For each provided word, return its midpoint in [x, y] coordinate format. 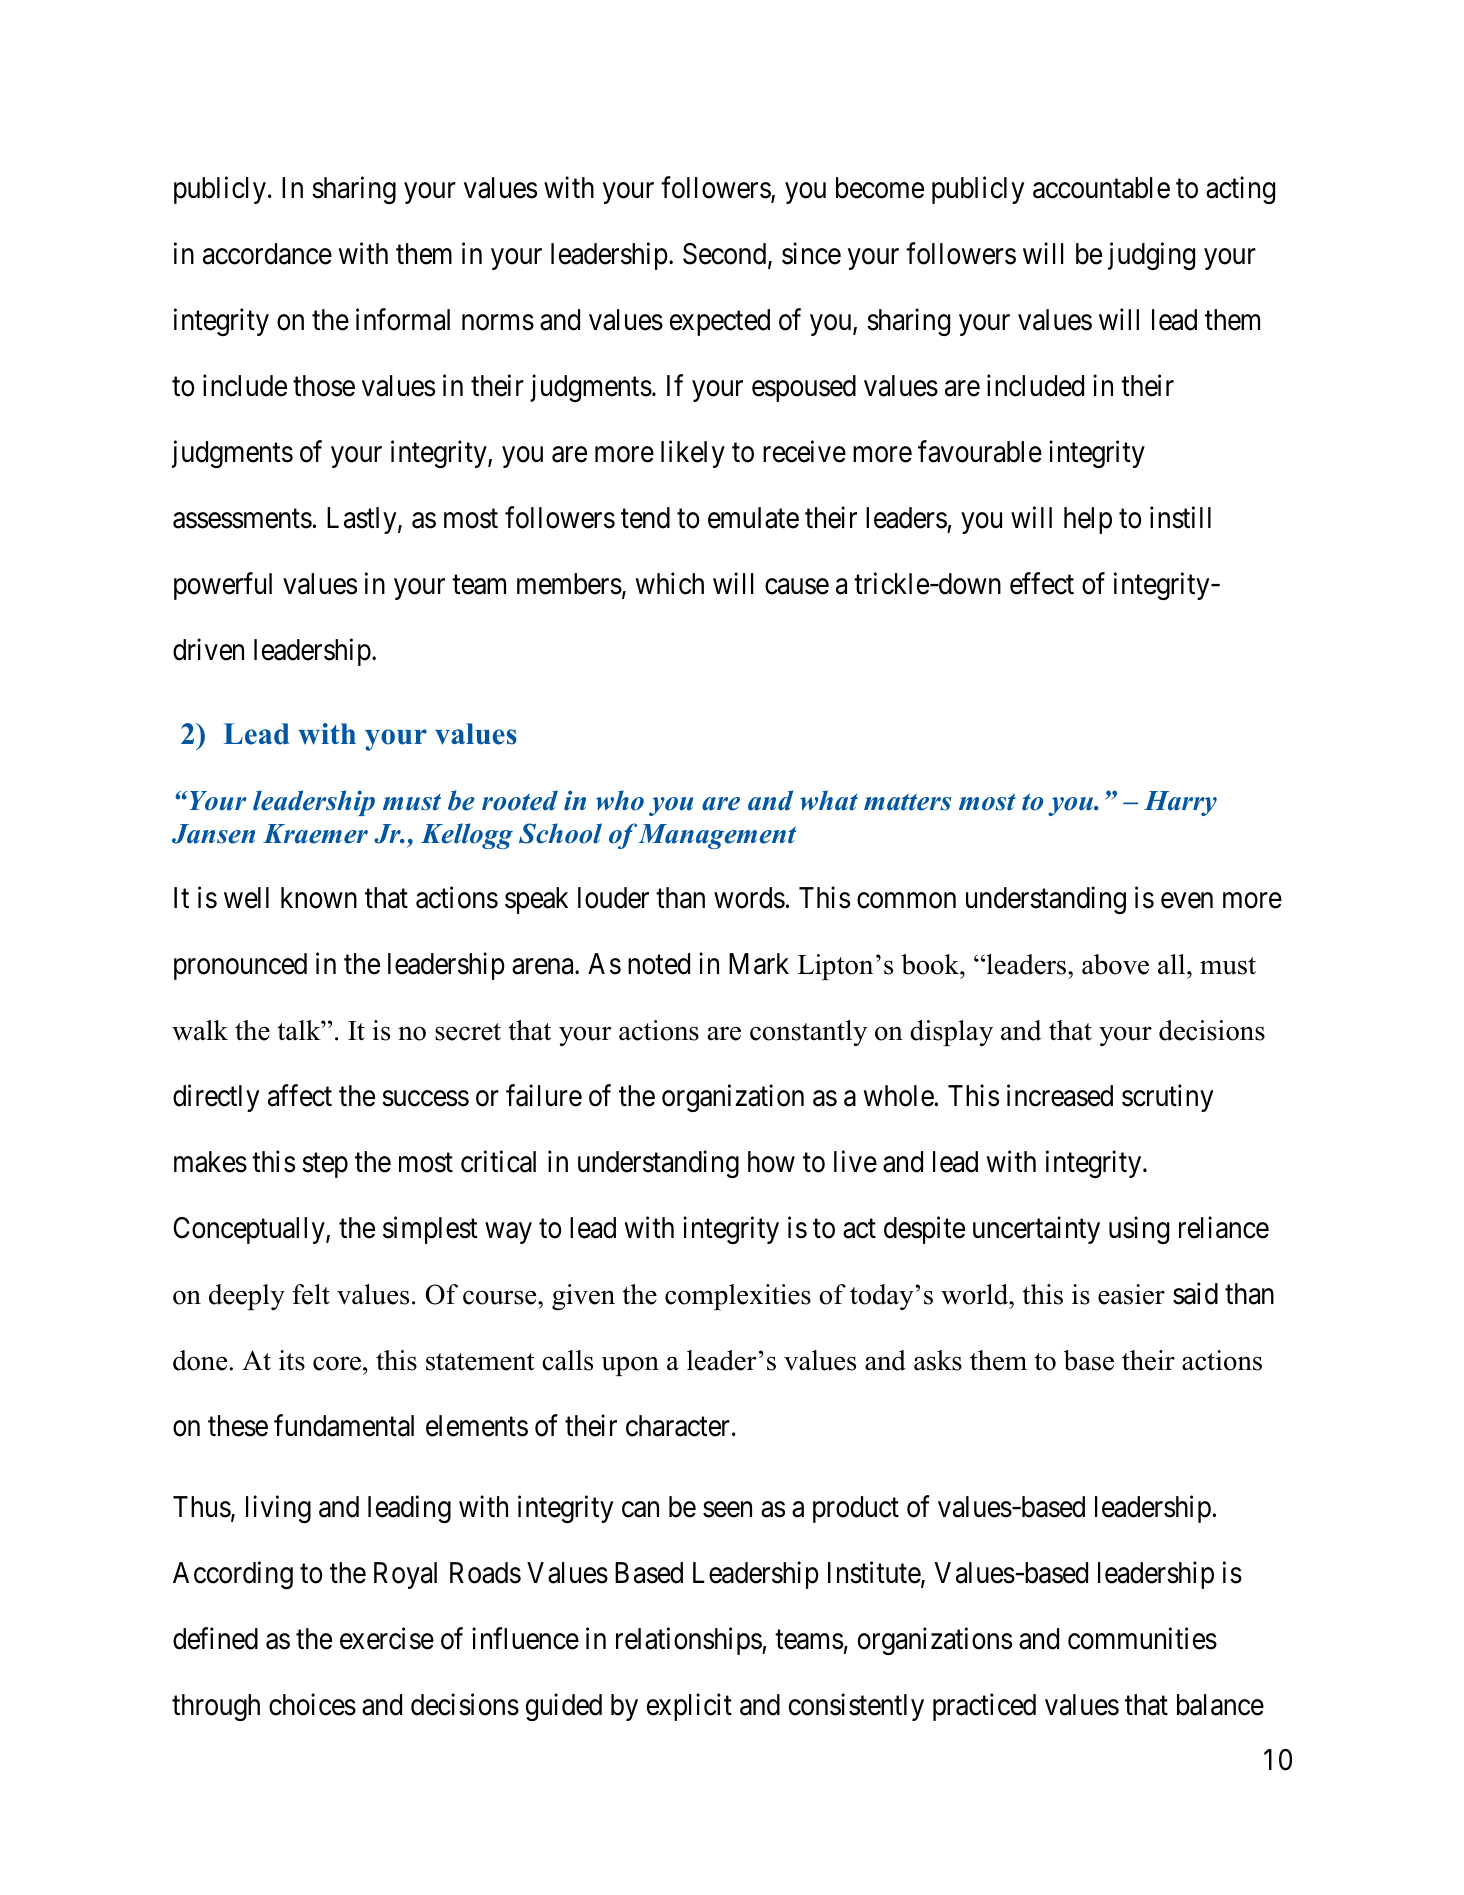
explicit [689, 1707]
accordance [267, 254]
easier [1131, 1294]
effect [1042, 583]
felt [311, 1294]
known [319, 898]
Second [726, 255]
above [1115, 964]
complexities [738, 1297]
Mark [759, 964]
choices [312, 1704]
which [669, 583]
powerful [223, 586]
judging [1151, 256]
